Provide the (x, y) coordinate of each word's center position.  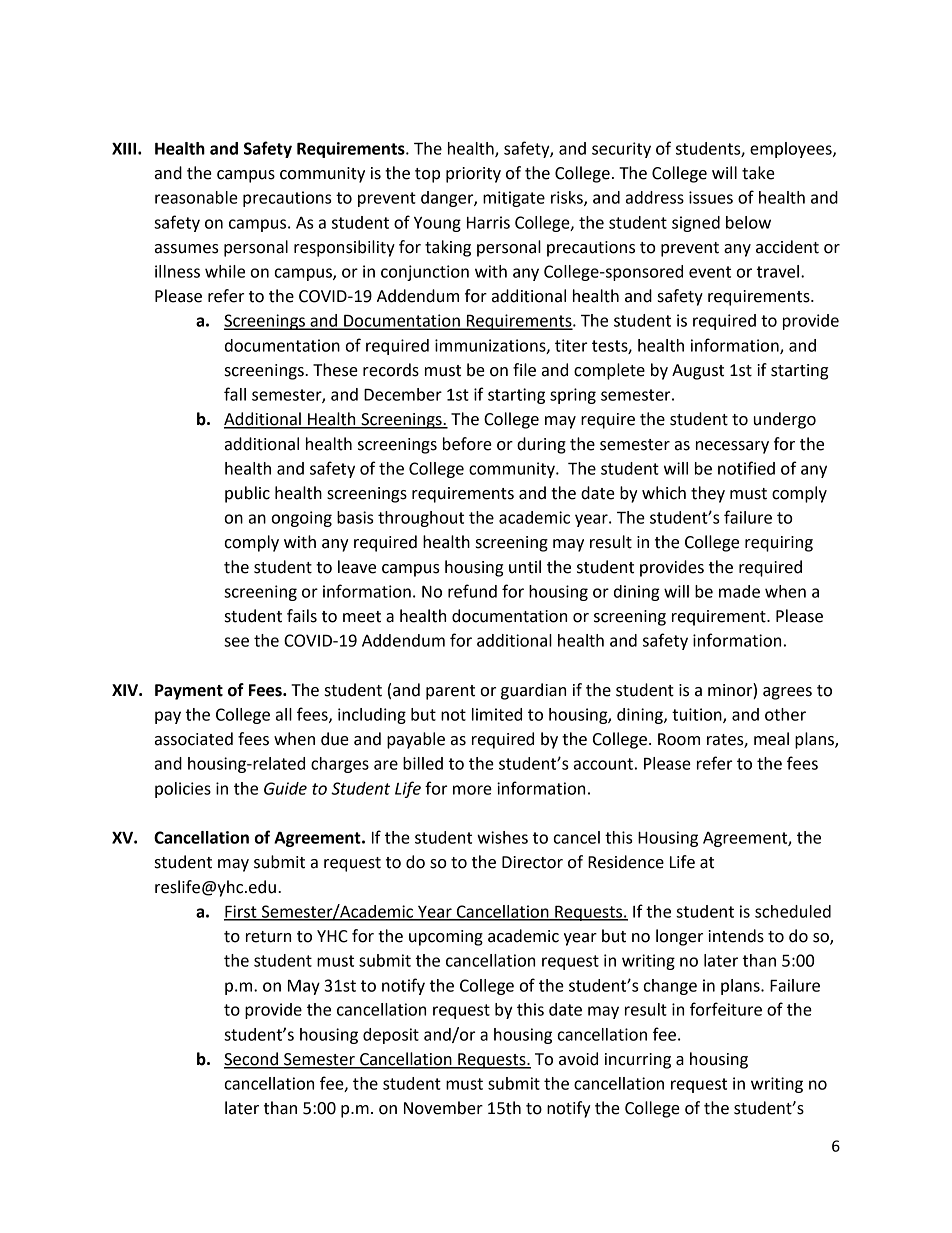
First (241, 912)
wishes (502, 837)
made (739, 591)
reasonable (196, 197)
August (698, 372)
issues (711, 197)
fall (235, 394)
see (236, 642)
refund (472, 591)
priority (473, 175)
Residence (626, 862)
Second (252, 1060)
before (467, 444)
